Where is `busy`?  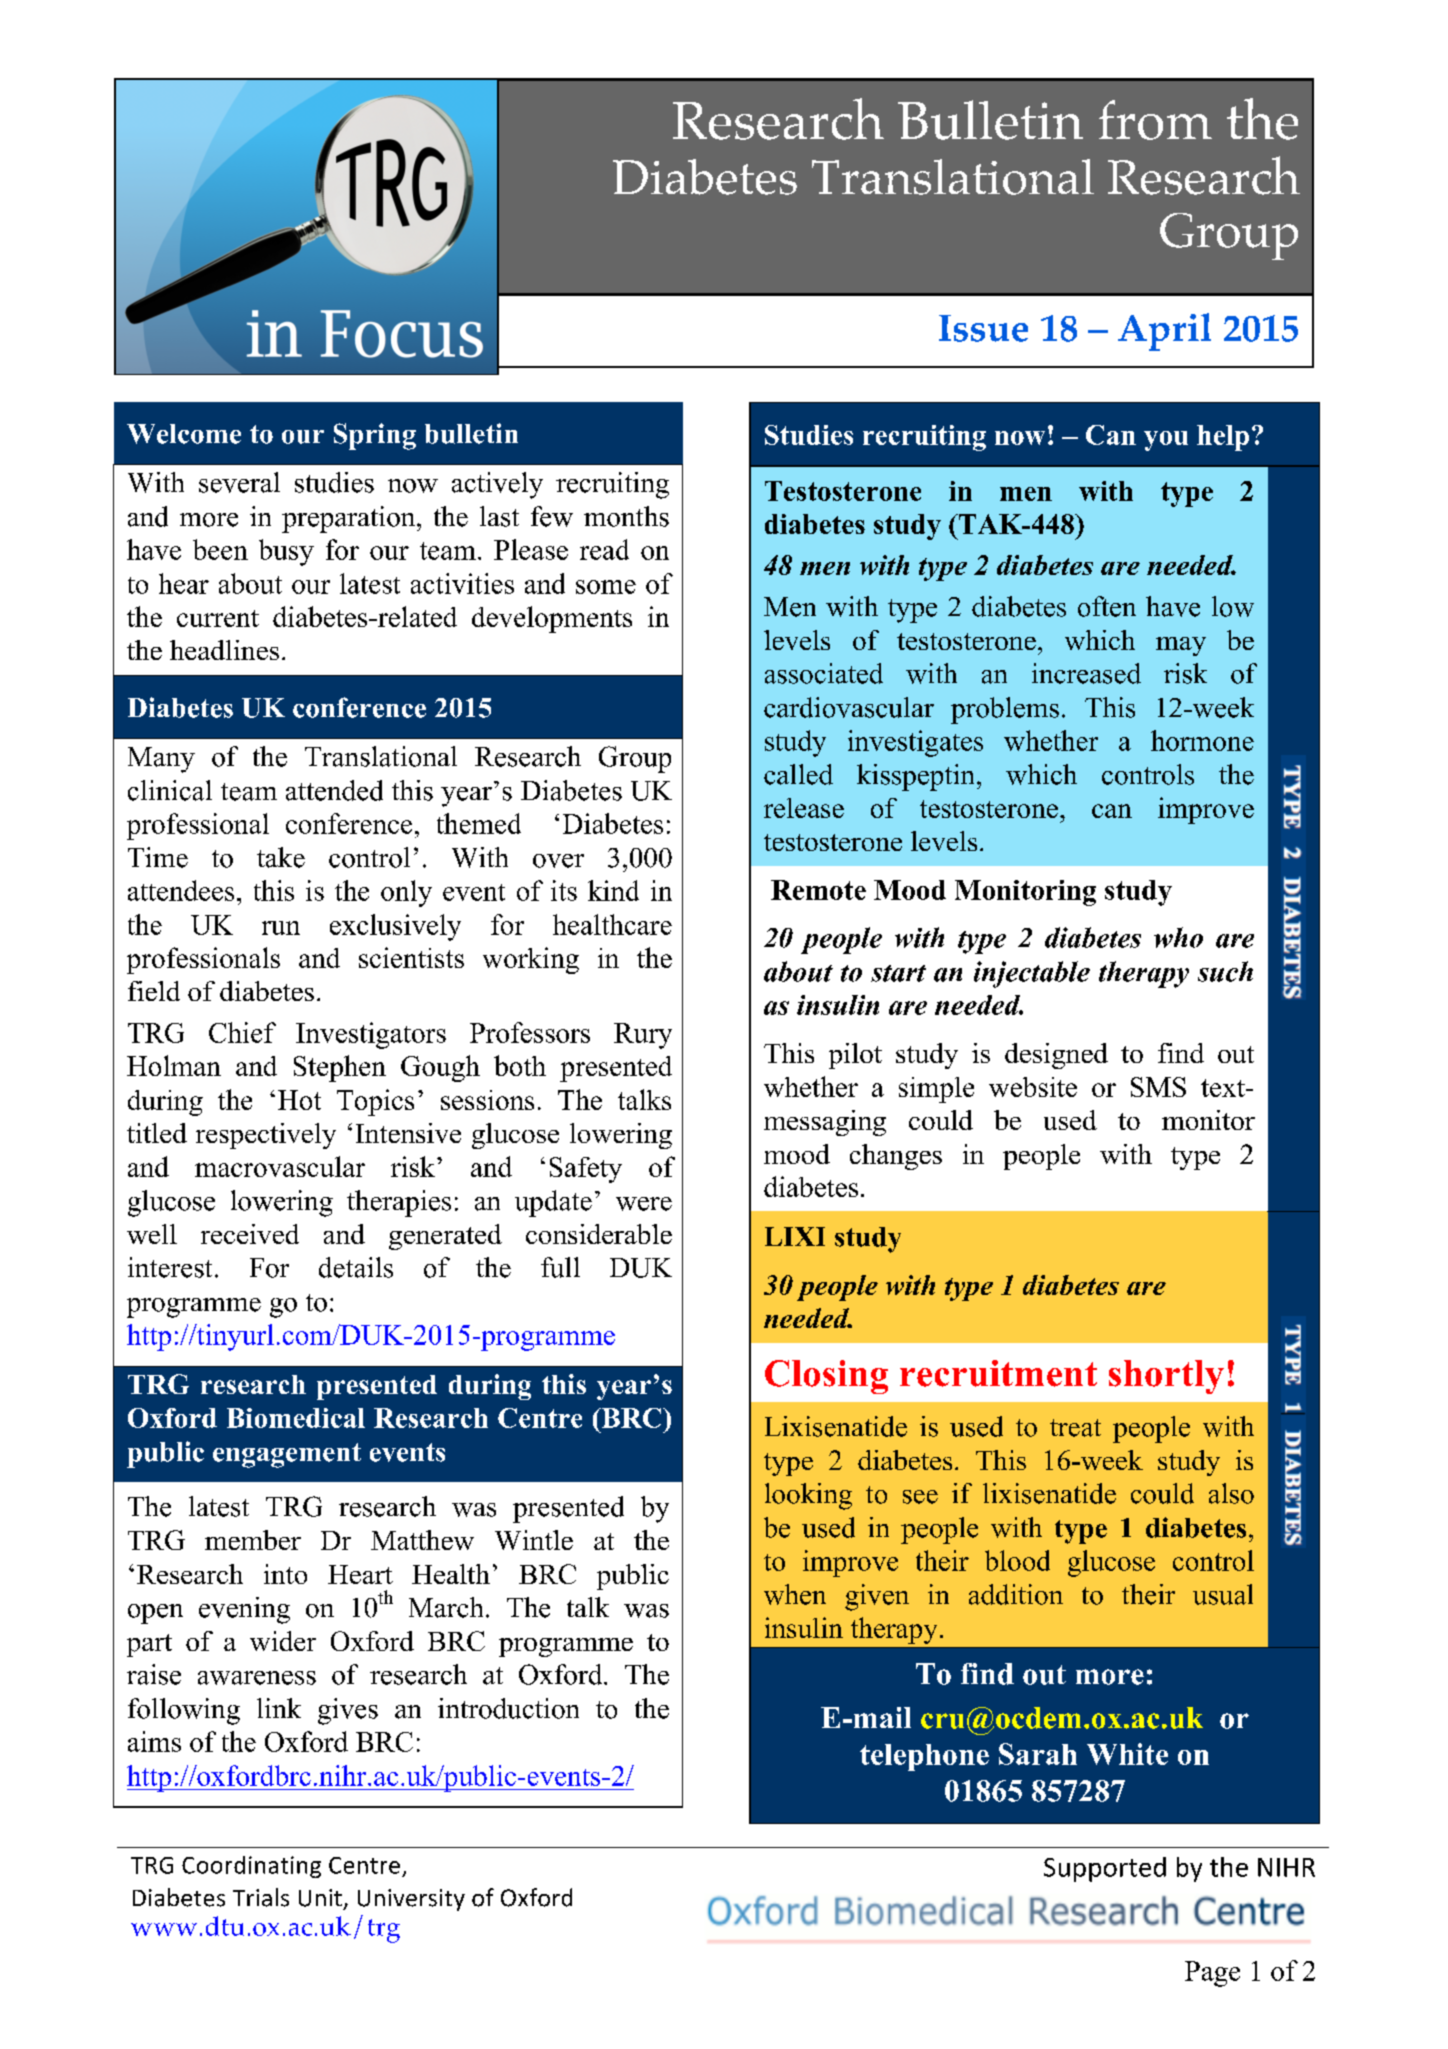 busy is located at coordinates (286, 552).
